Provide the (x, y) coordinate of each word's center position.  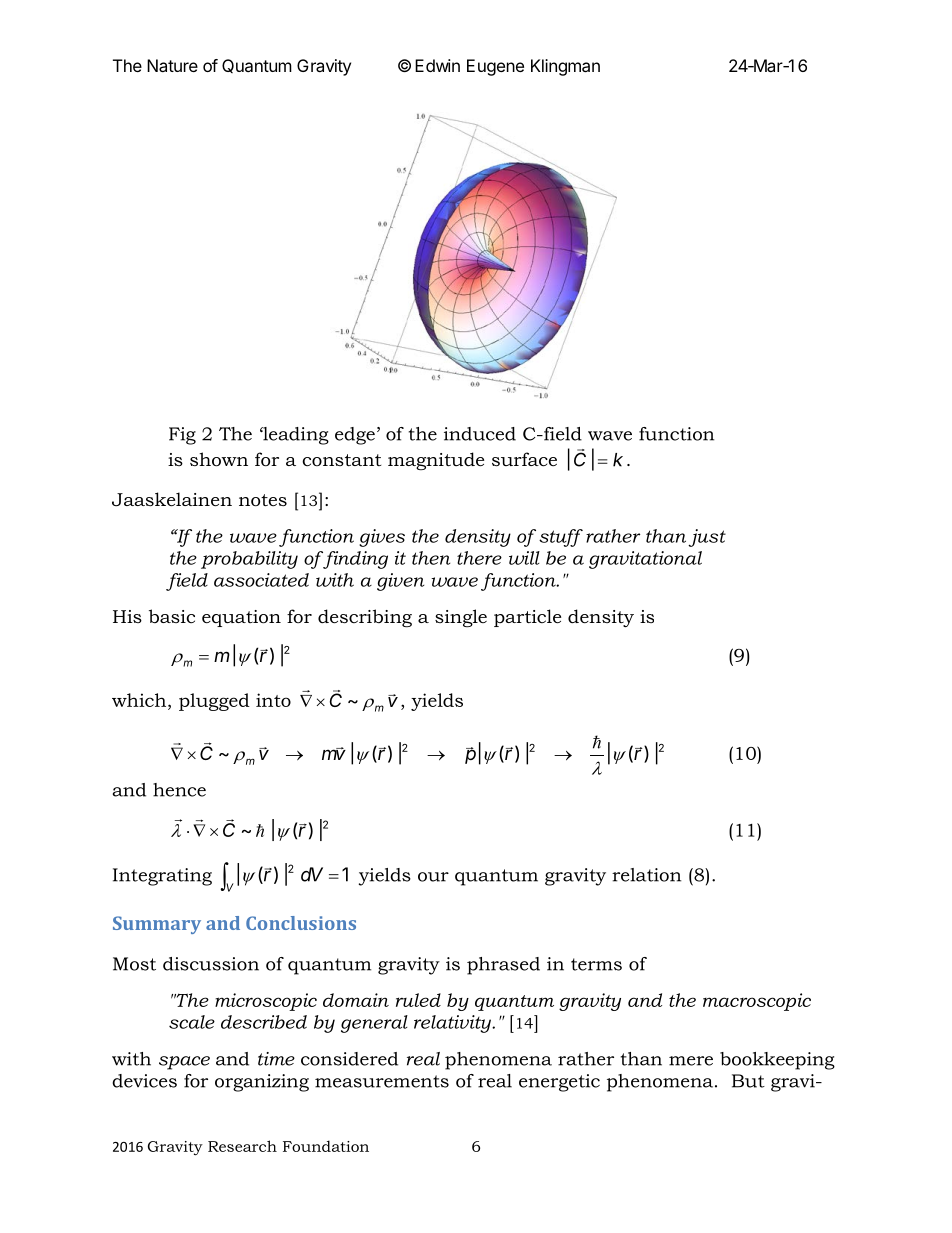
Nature (172, 65)
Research (242, 1146)
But (748, 1081)
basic (172, 616)
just (707, 538)
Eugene (495, 67)
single (461, 618)
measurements (382, 1081)
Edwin (437, 65)
